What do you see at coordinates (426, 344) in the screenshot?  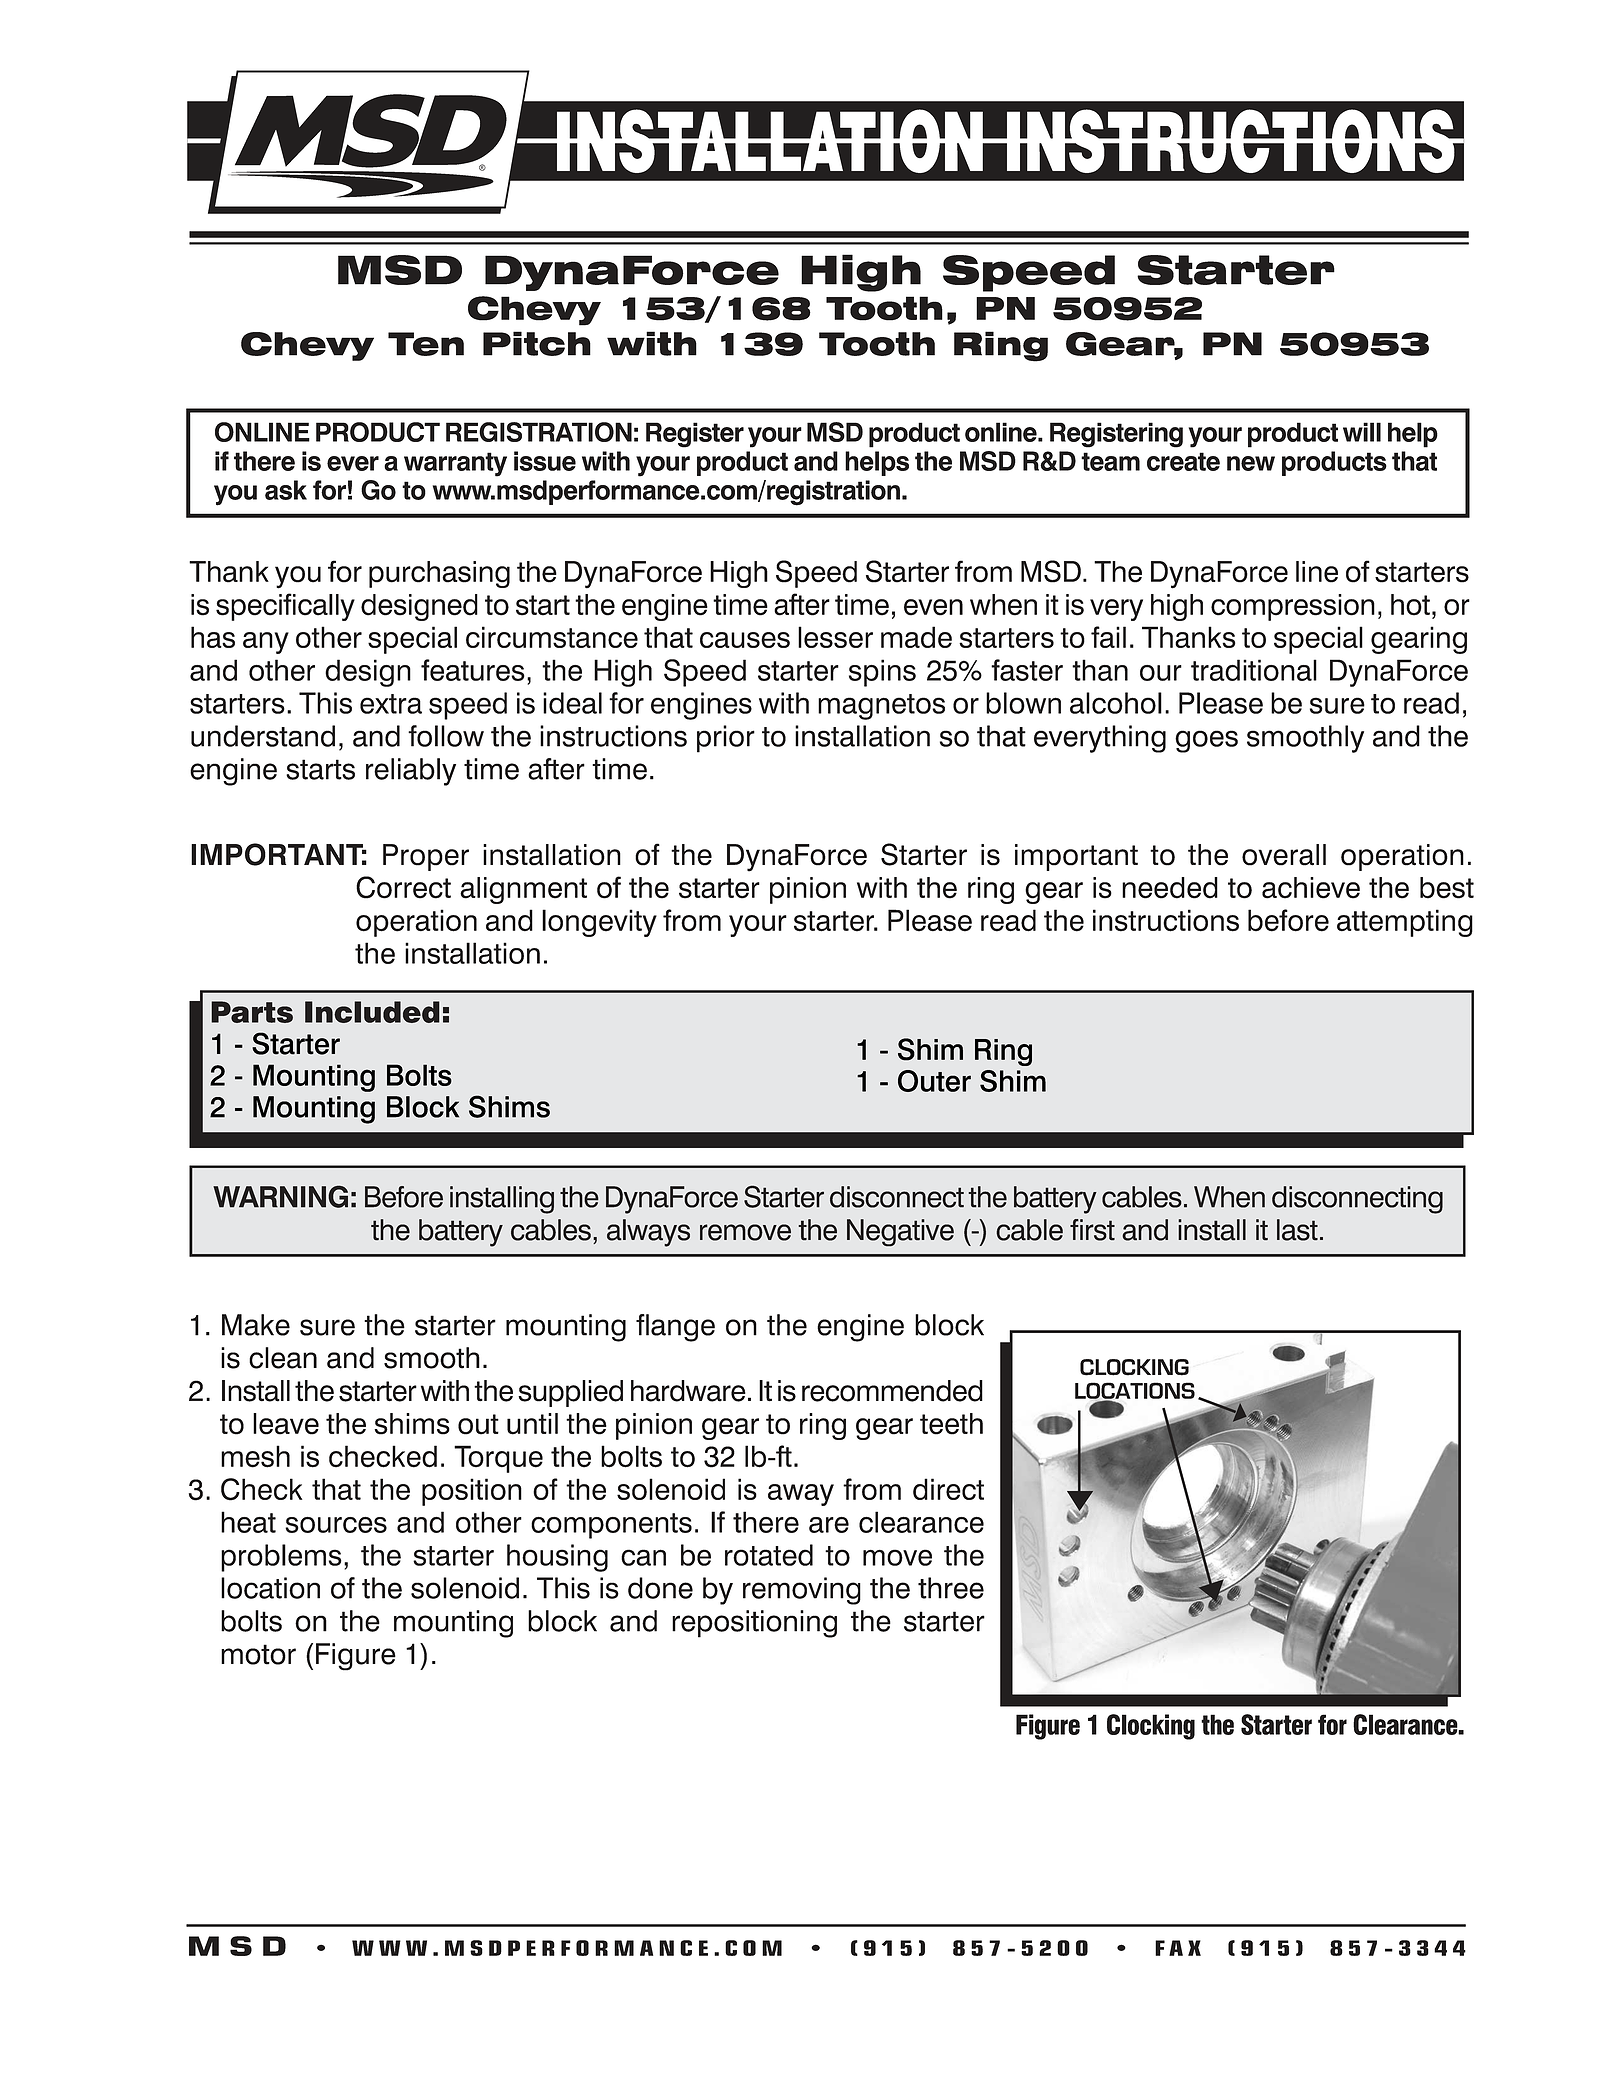 I see `Ten` at bounding box center [426, 344].
